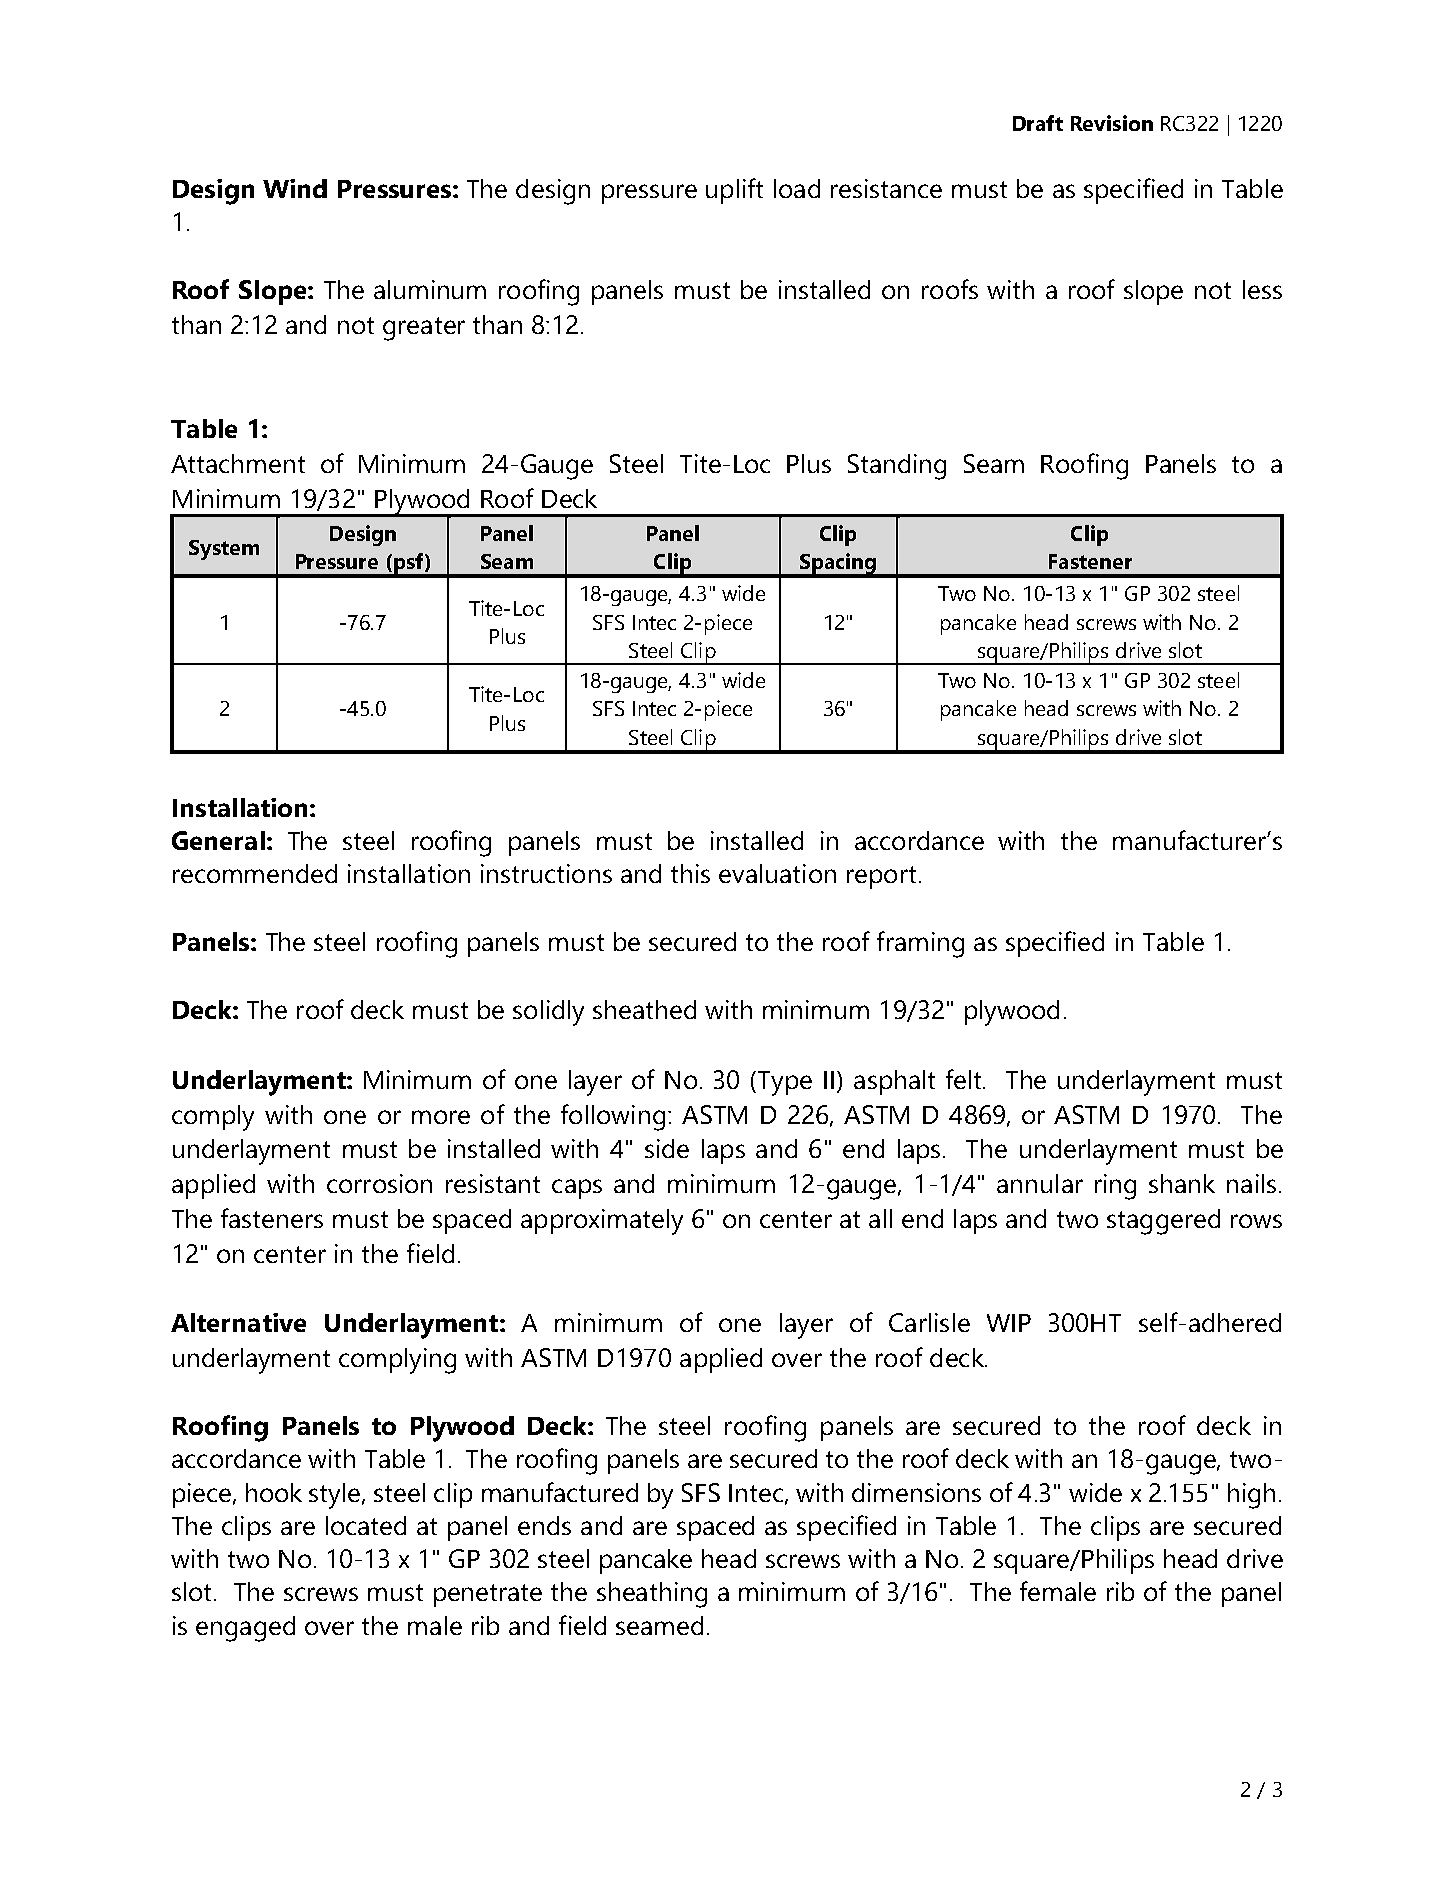  Describe the element at coordinates (777, 873) in the screenshot. I see `evaluation` at that location.
